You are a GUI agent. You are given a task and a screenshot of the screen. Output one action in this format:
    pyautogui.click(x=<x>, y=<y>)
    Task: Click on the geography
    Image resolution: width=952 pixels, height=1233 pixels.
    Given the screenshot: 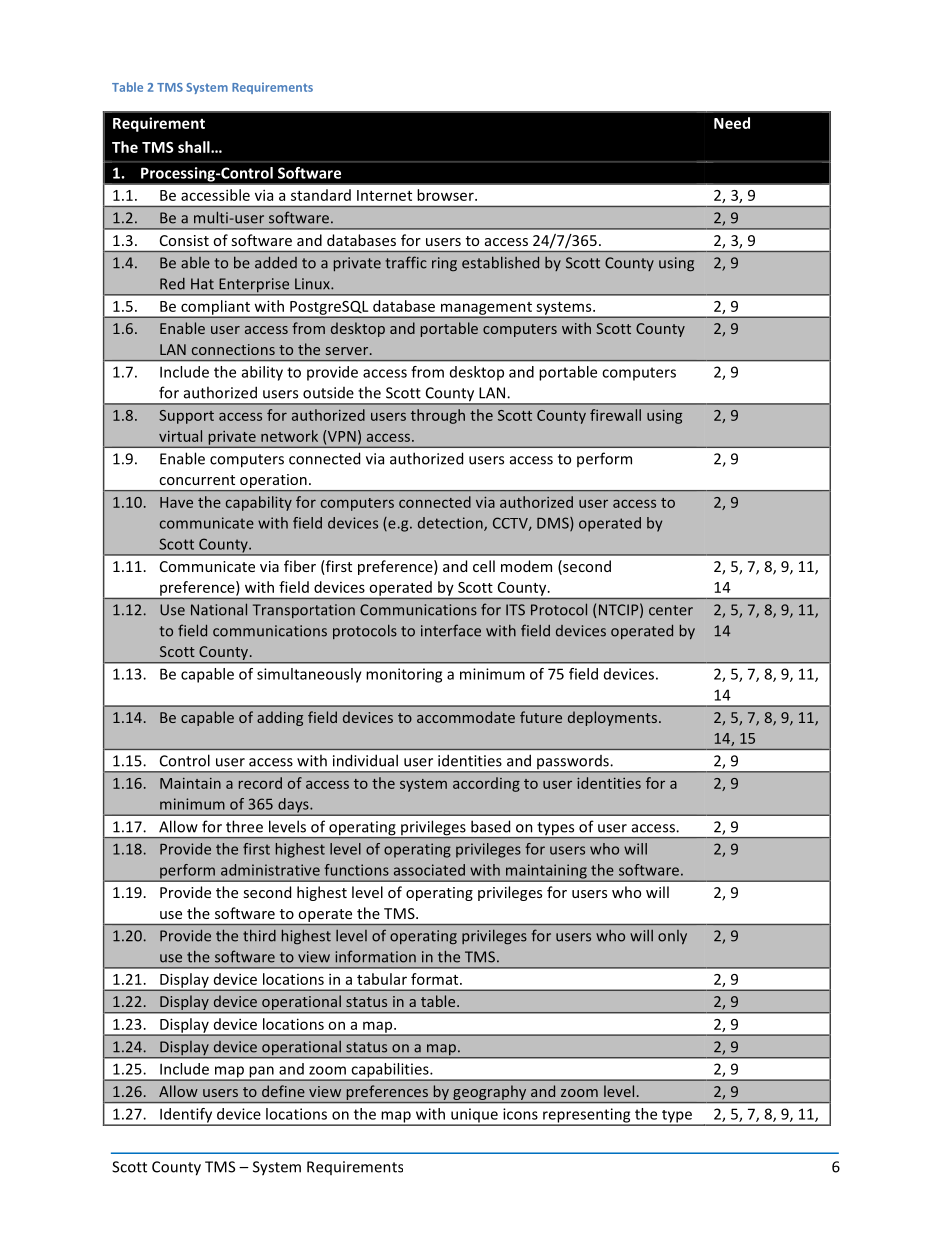 What is the action you would take?
    pyautogui.click(x=489, y=1092)
